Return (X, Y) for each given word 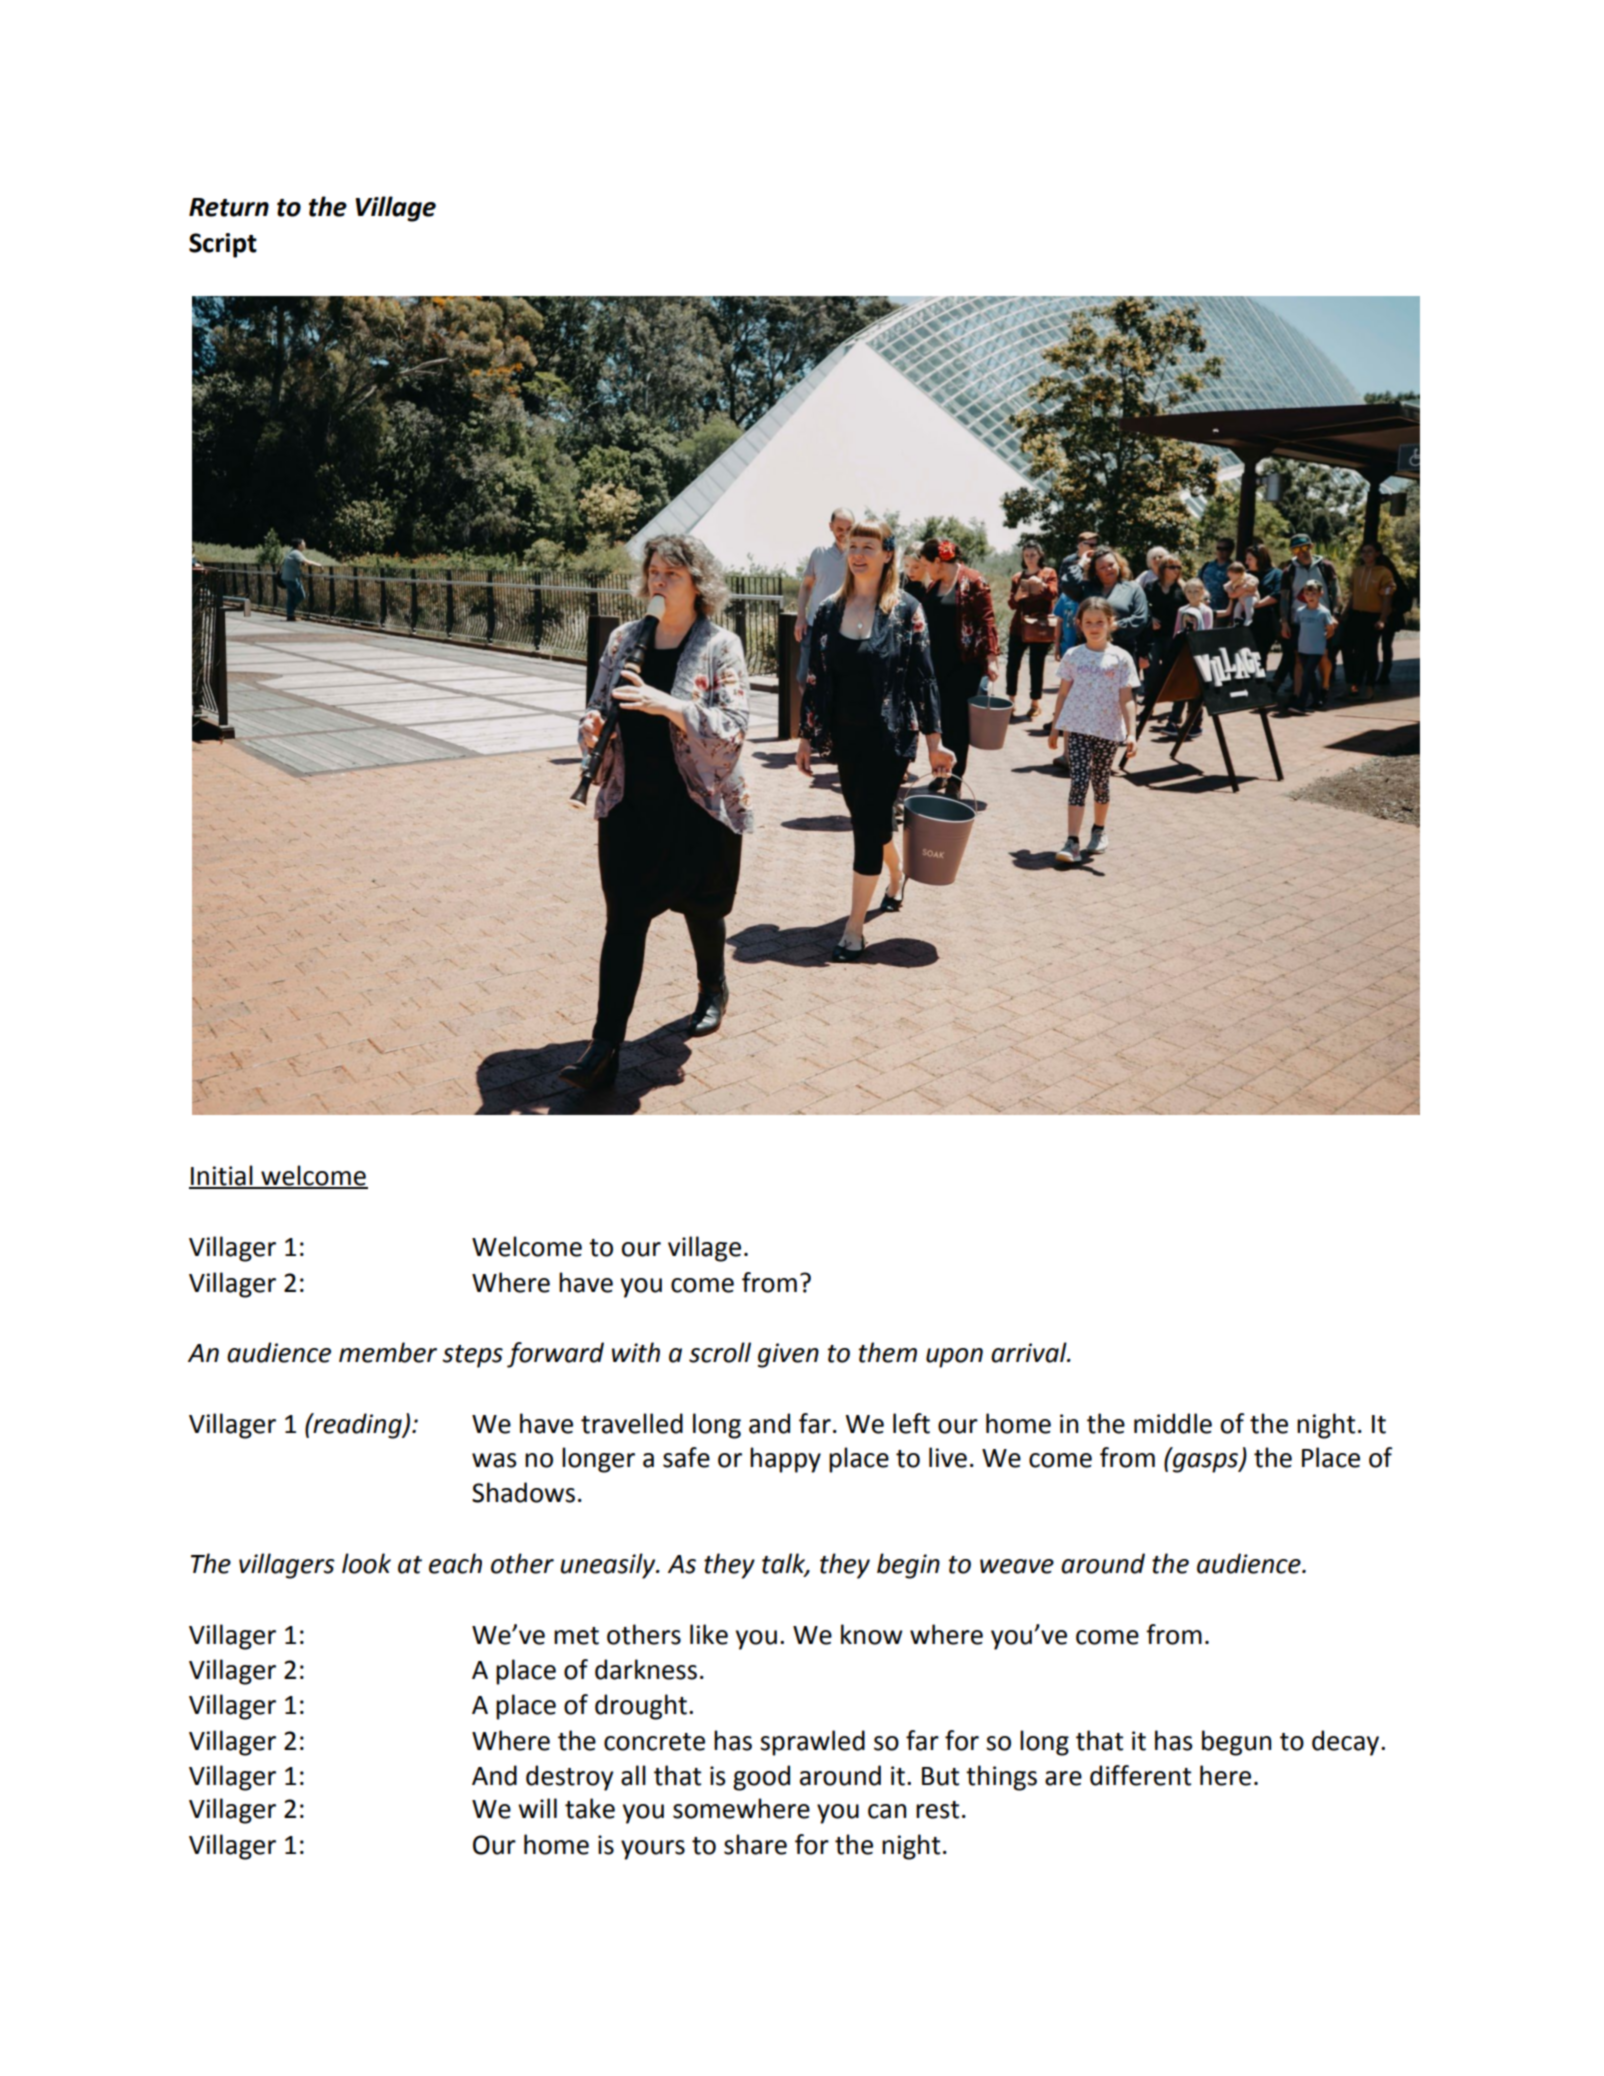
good (761, 1778)
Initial (222, 1176)
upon (954, 1358)
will (537, 1808)
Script (223, 245)
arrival (1030, 1352)
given (788, 1355)
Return (229, 207)
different (1140, 1775)
